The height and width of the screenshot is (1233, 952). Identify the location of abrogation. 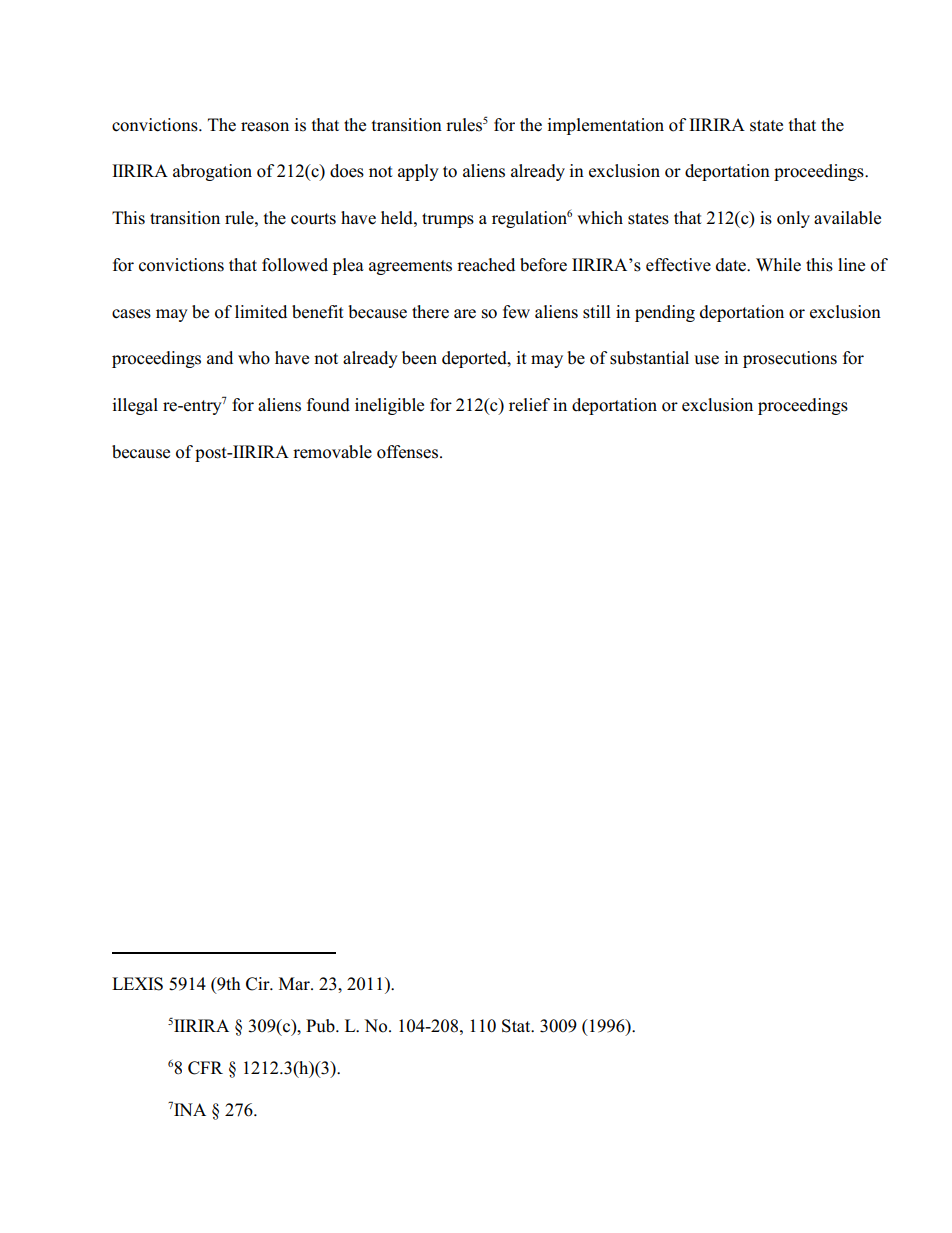
(212, 172).
